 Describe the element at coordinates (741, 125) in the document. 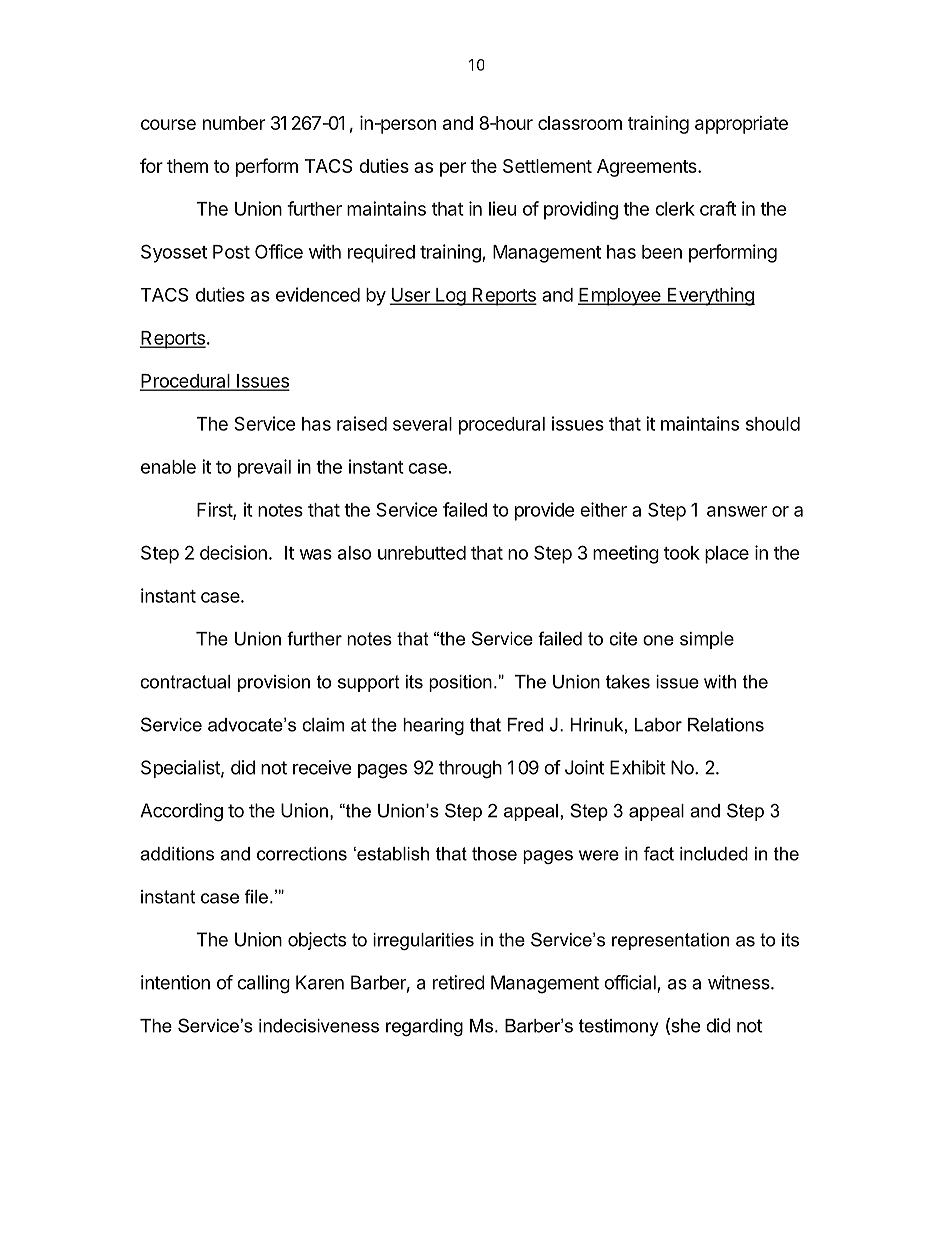

I see `appropriate` at that location.
